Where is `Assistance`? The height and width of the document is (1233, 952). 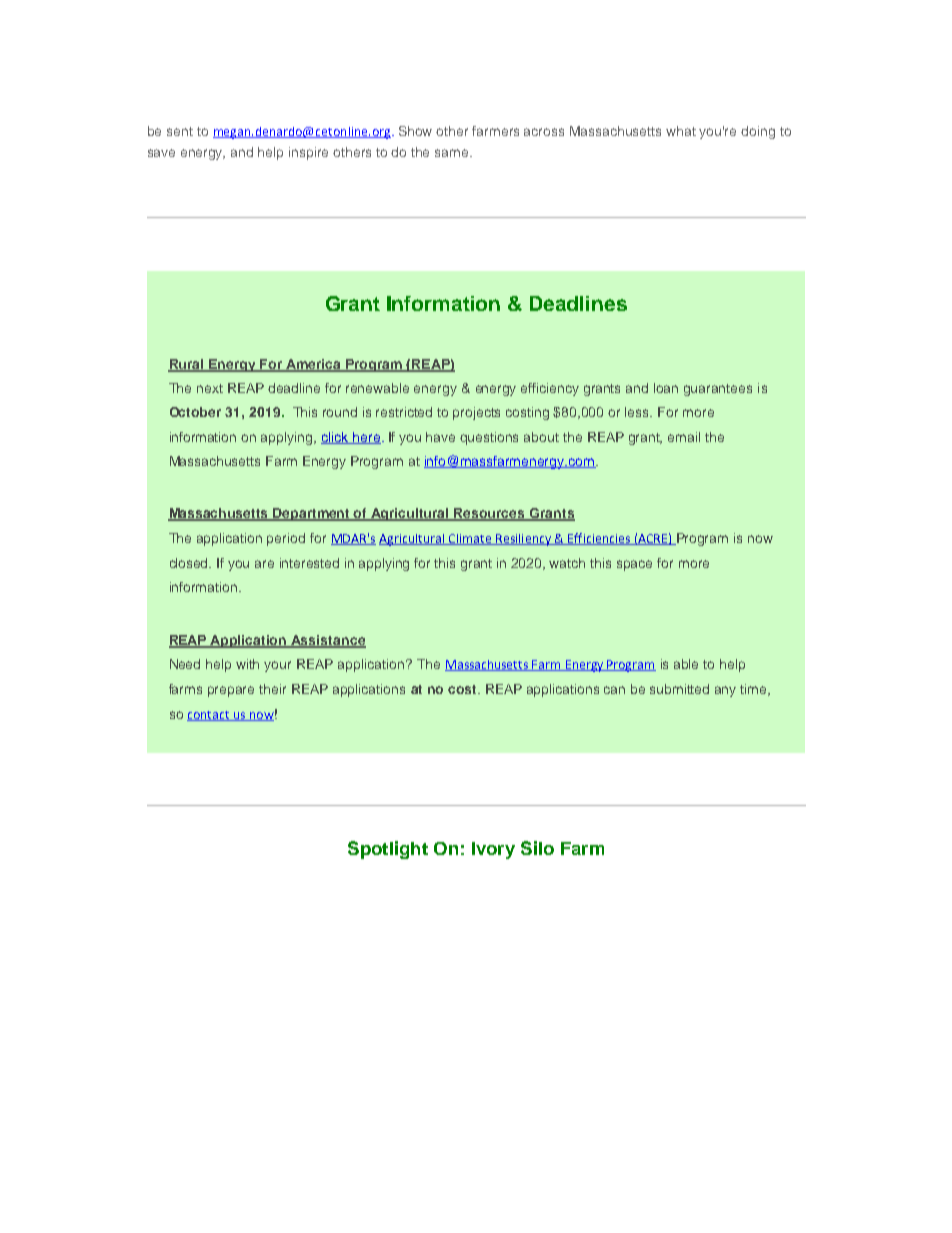
Assistance is located at coordinates (327, 641).
